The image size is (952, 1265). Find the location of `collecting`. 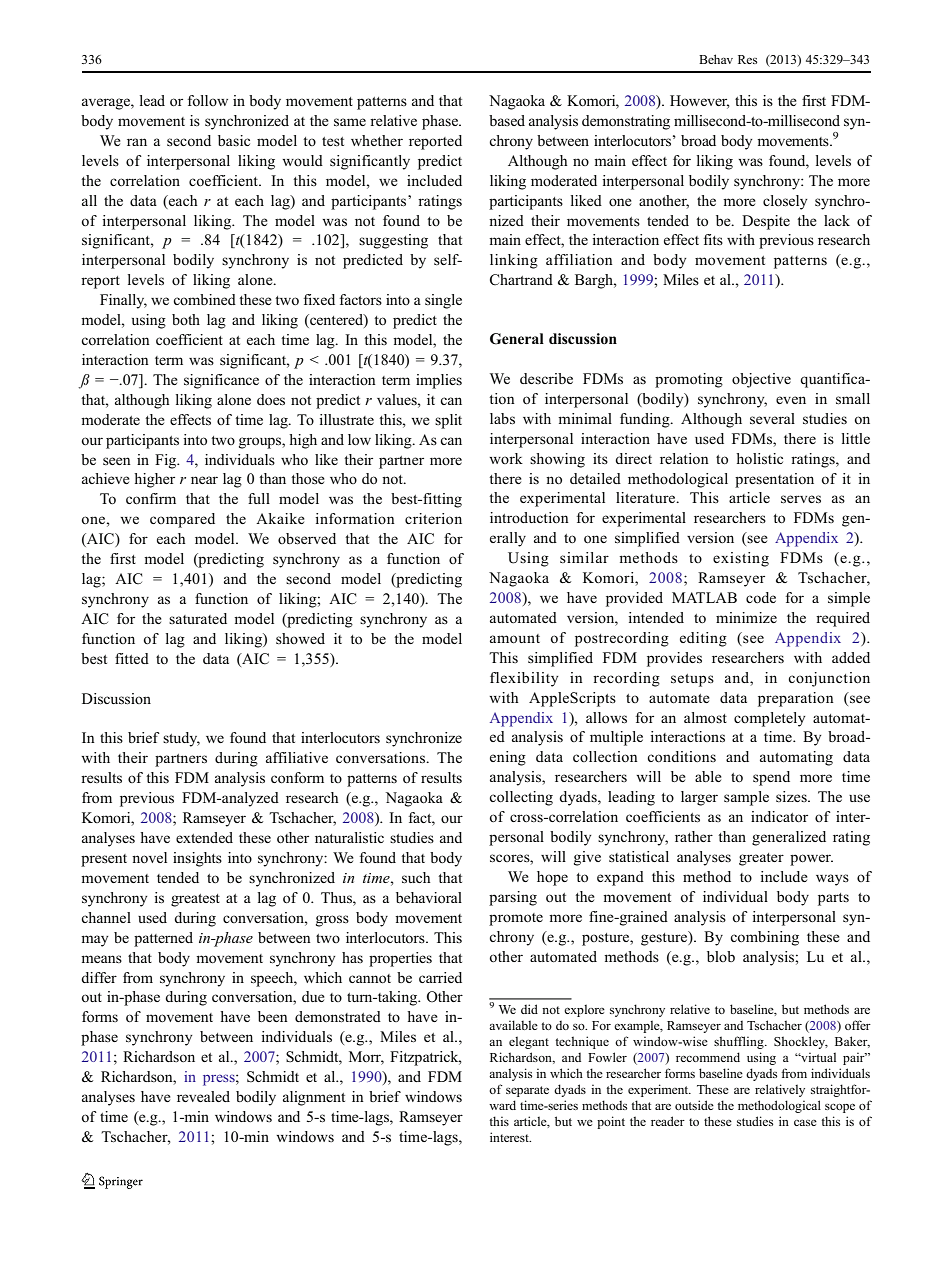

collecting is located at coordinates (521, 798).
